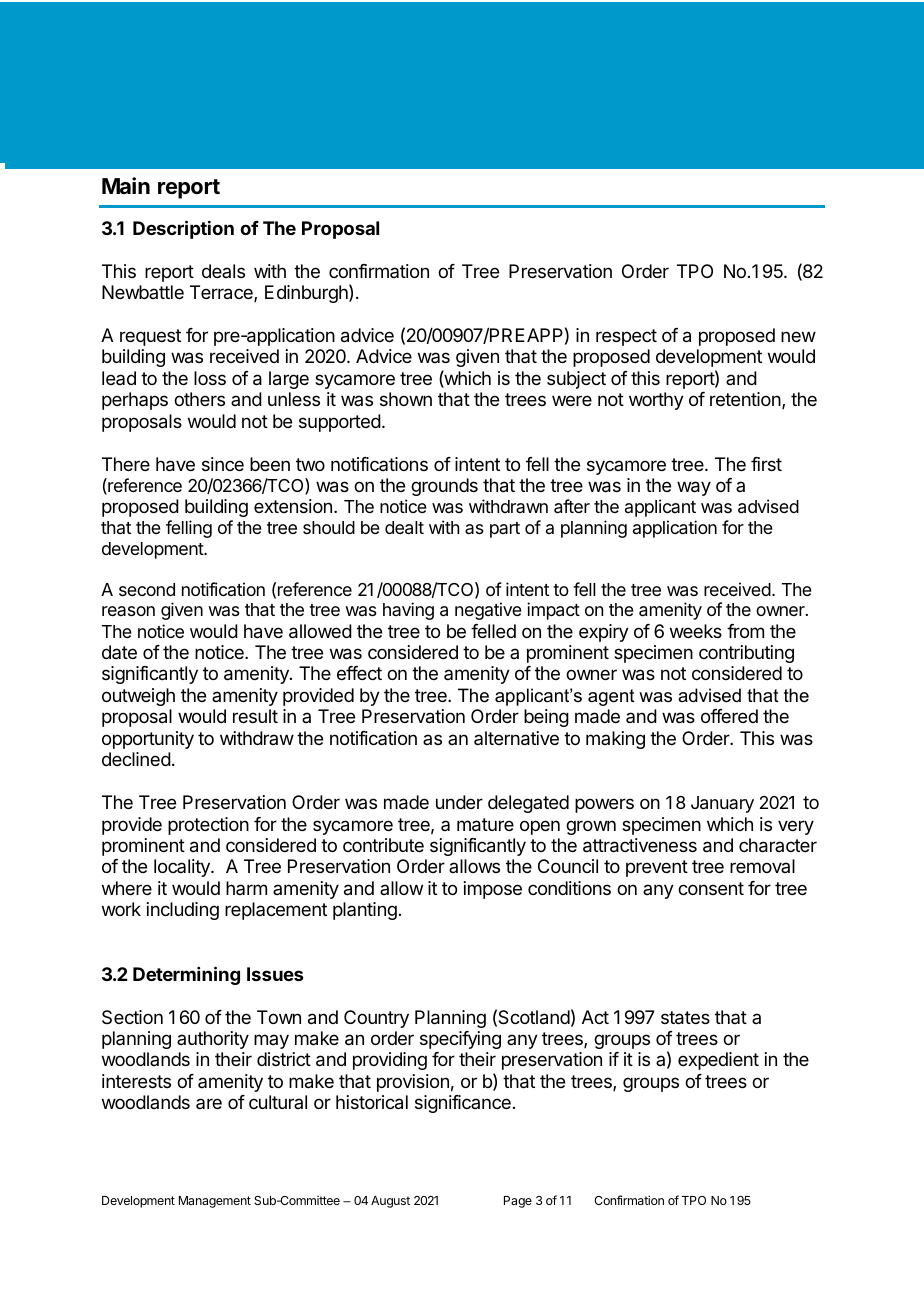  I want to click on grounds, so click(444, 487).
